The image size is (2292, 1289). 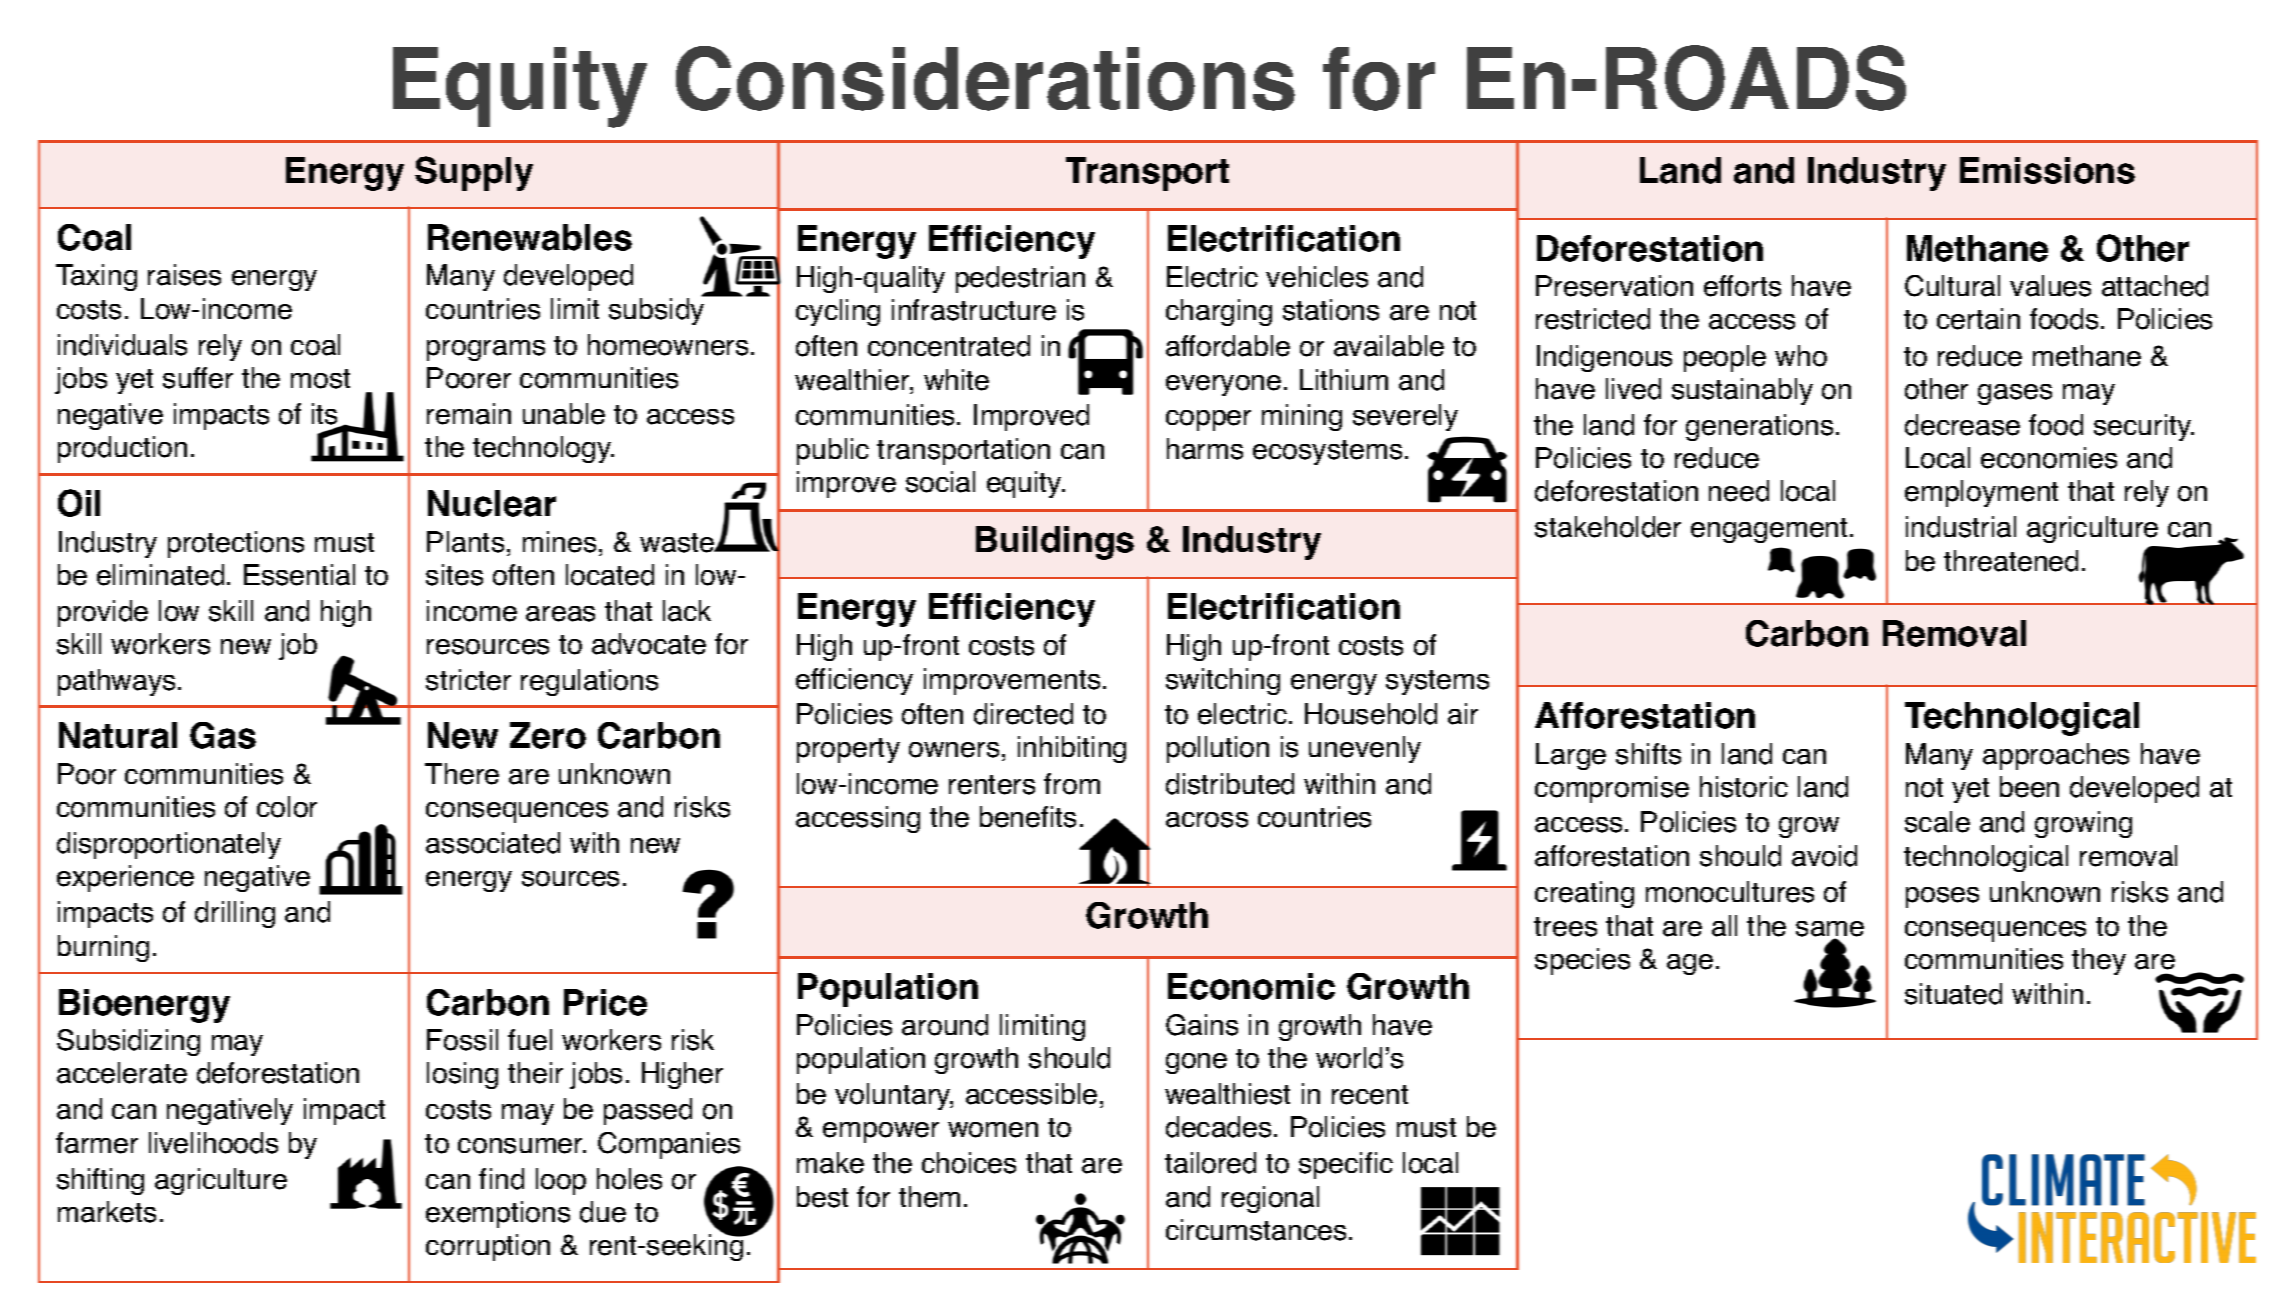 What do you see at coordinates (2047, 170) in the document?
I see `Emissions` at bounding box center [2047, 170].
